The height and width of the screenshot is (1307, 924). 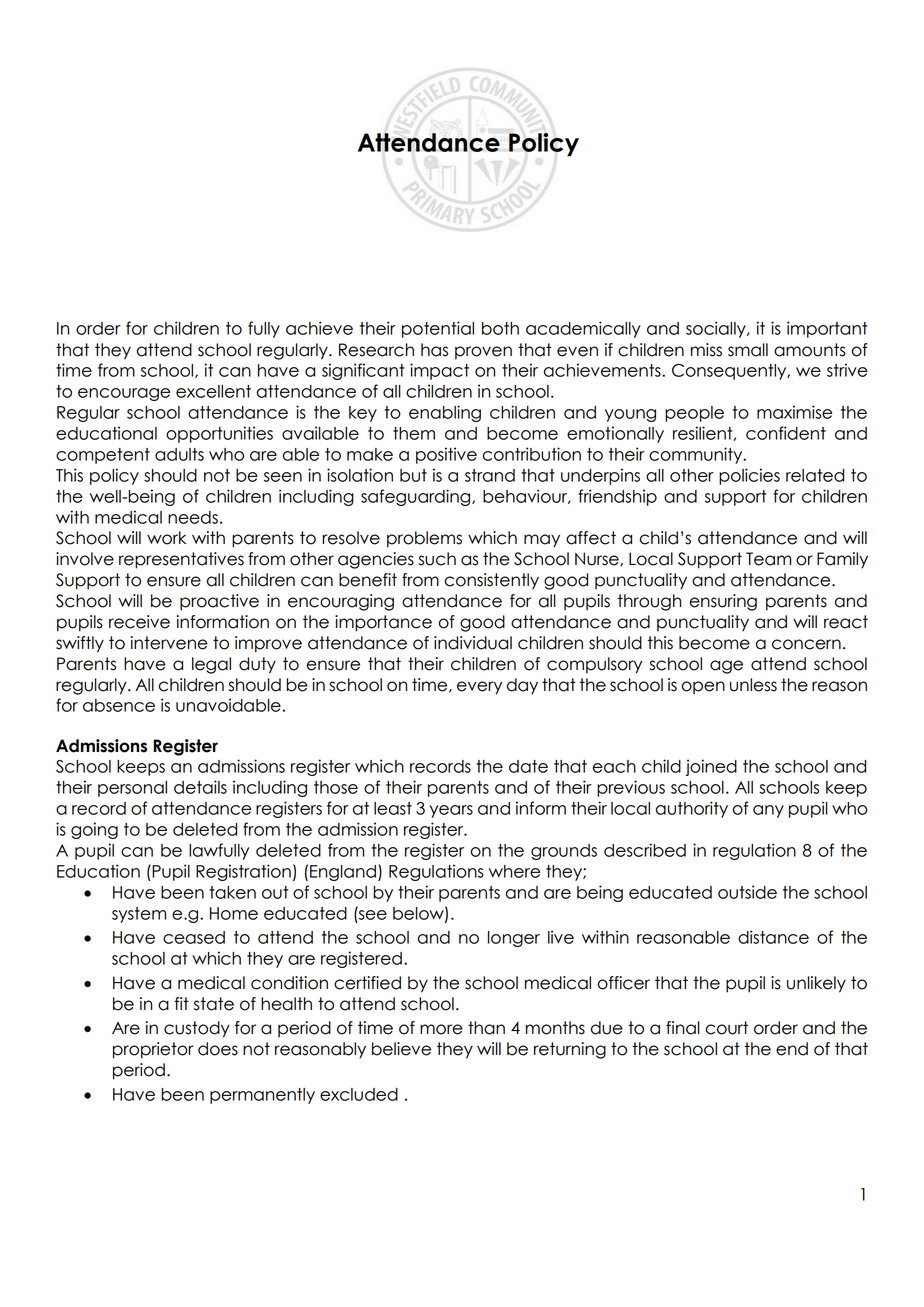 What do you see at coordinates (401, 1049) in the screenshot?
I see `believe` at bounding box center [401, 1049].
